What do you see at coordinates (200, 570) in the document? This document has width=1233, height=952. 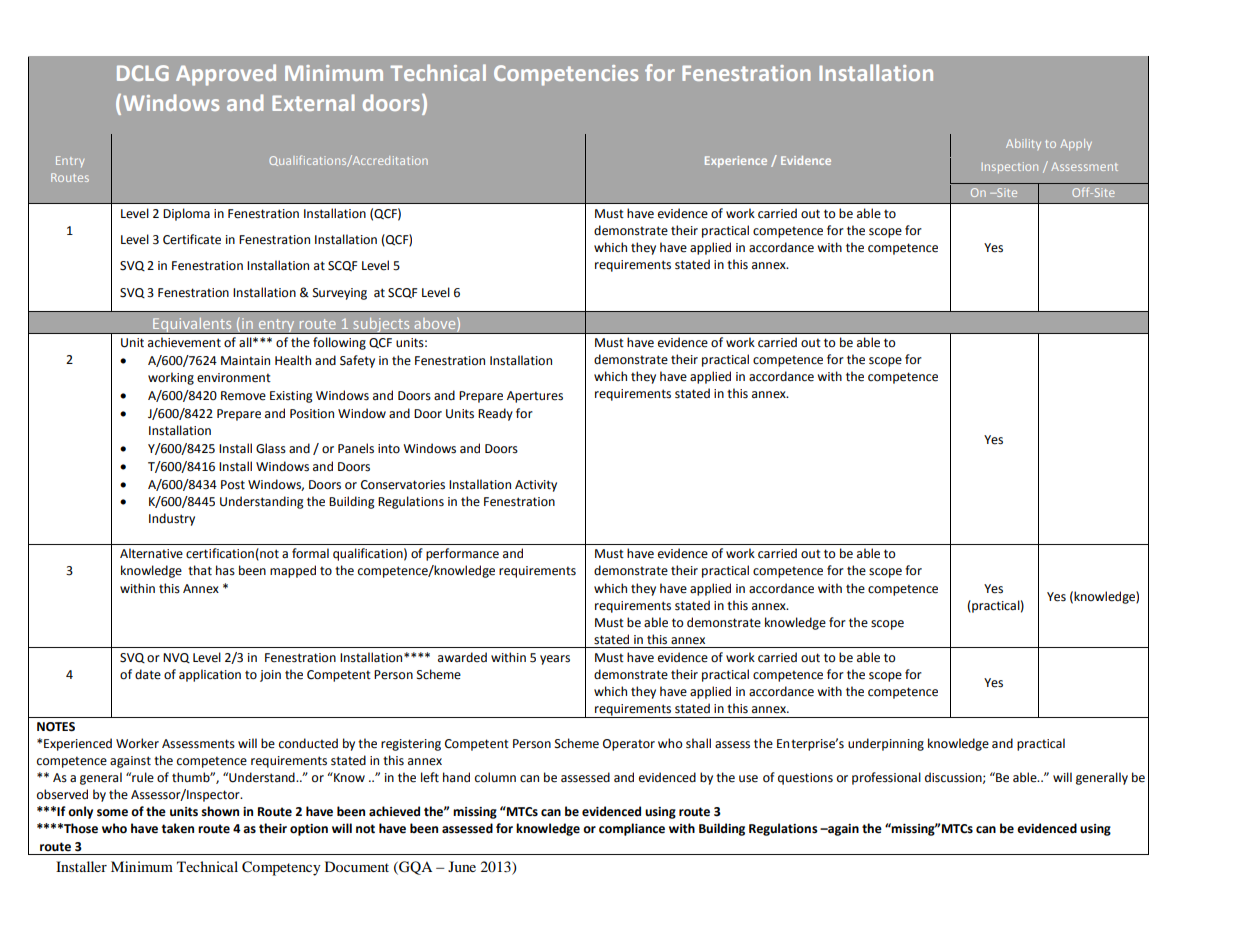 I see `that` at bounding box center [200, 570].
